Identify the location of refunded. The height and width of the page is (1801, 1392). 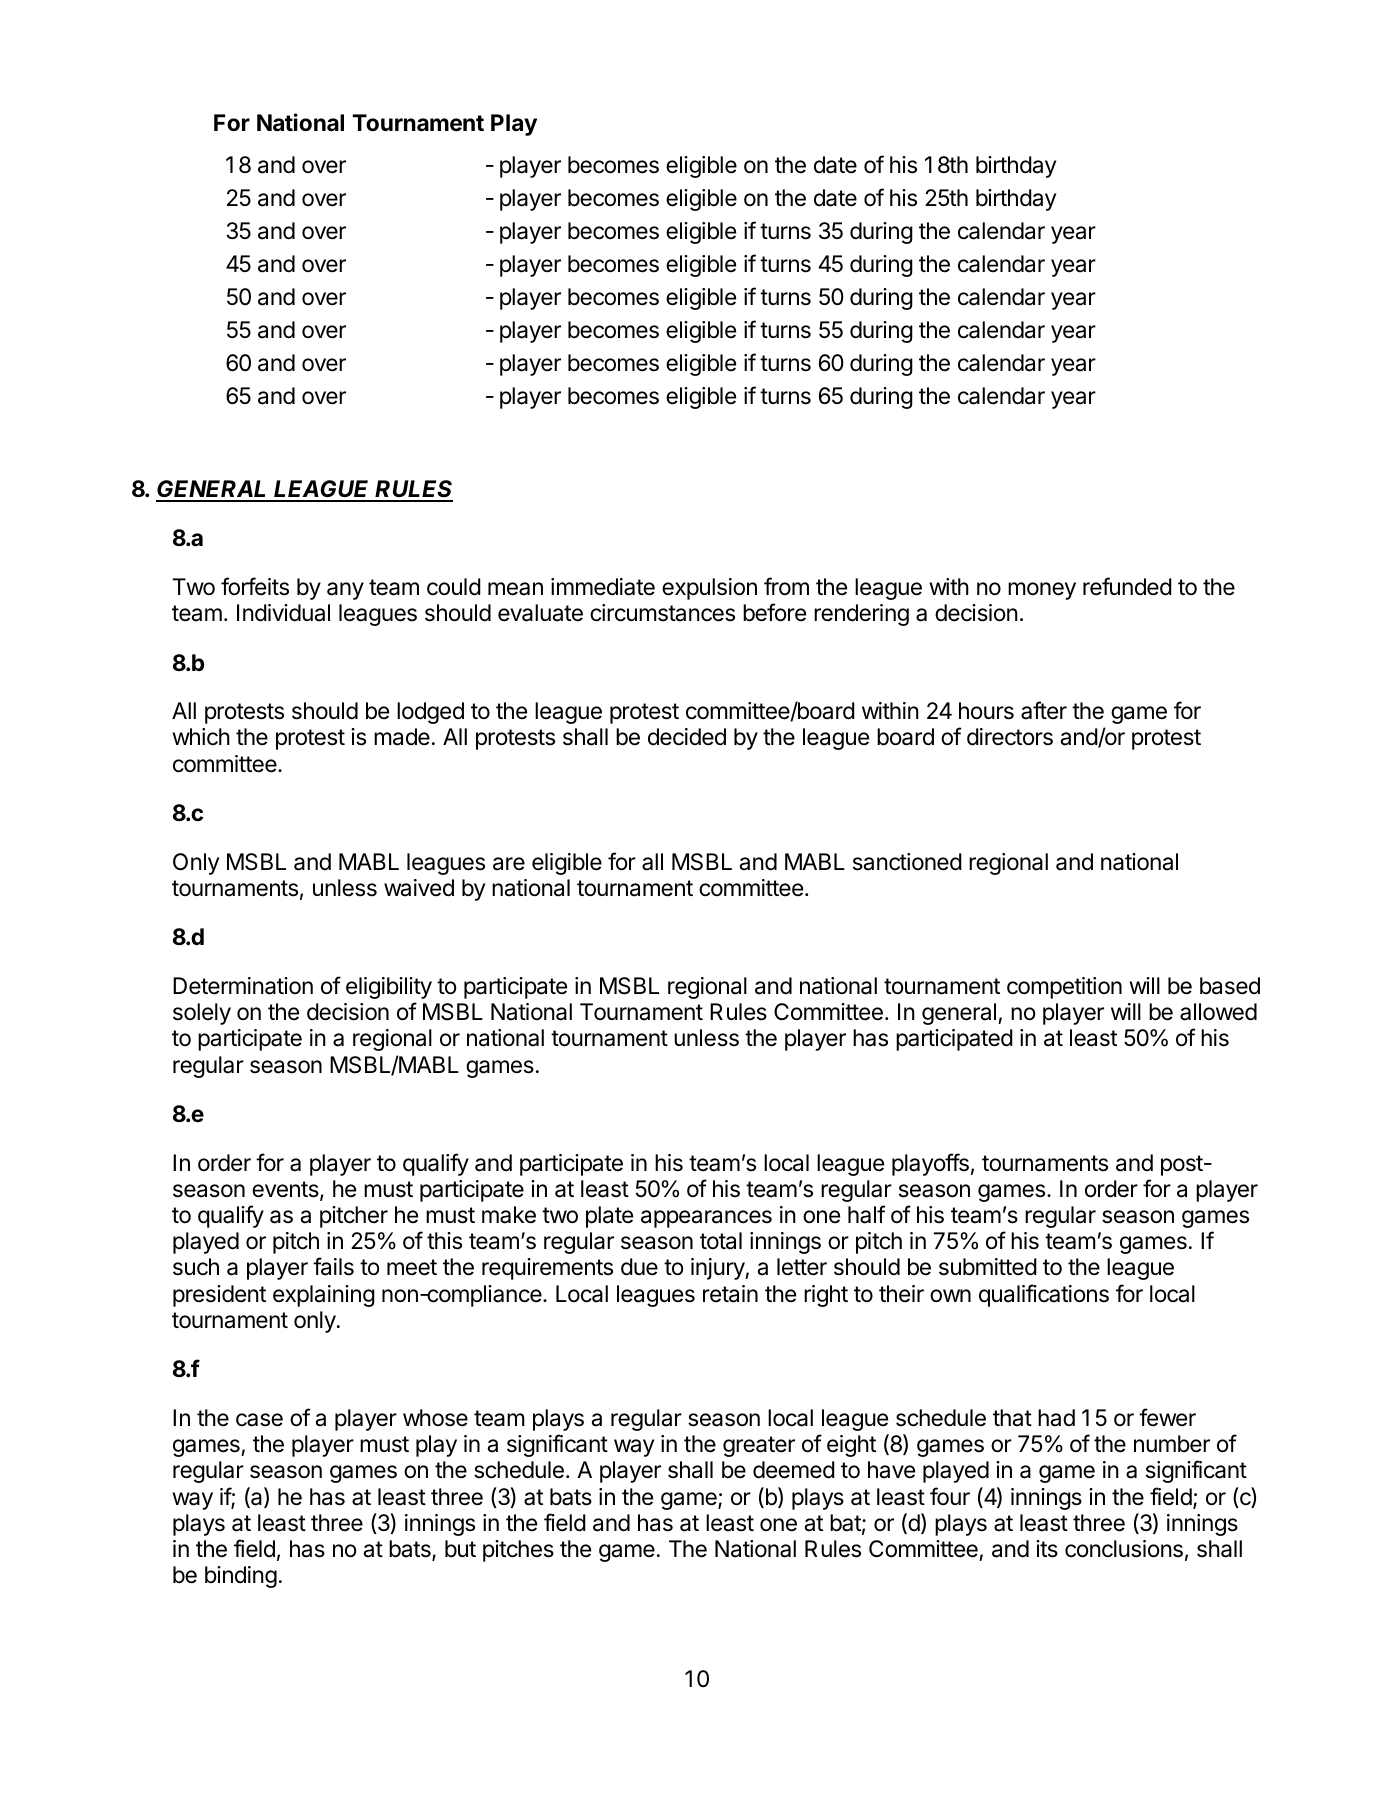
(1127, 586).
